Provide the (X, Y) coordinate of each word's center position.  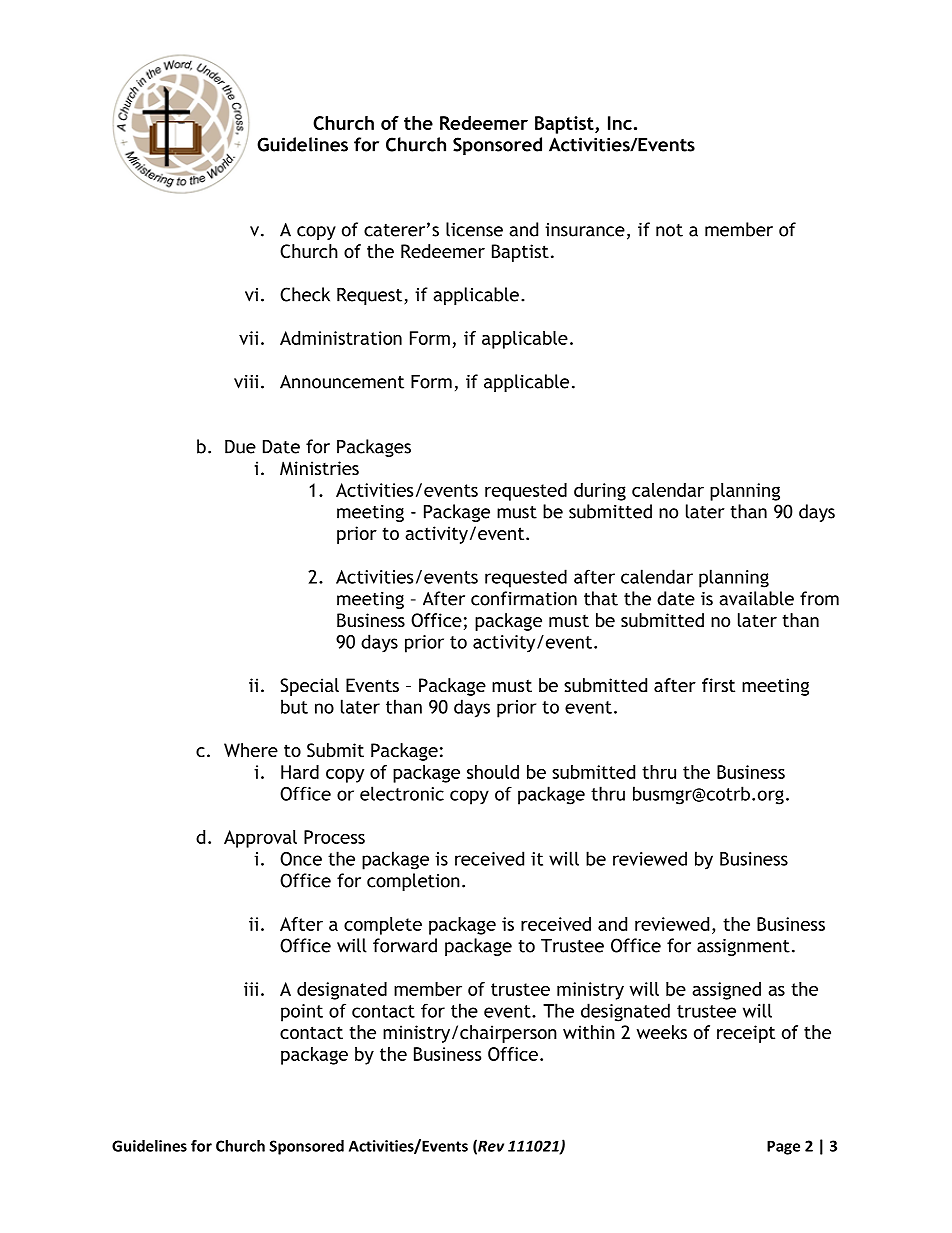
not (669, 230)
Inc (620, 123)
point (302, 1013)
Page (783, 1147)
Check (305, 294)
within (589, 1032)
